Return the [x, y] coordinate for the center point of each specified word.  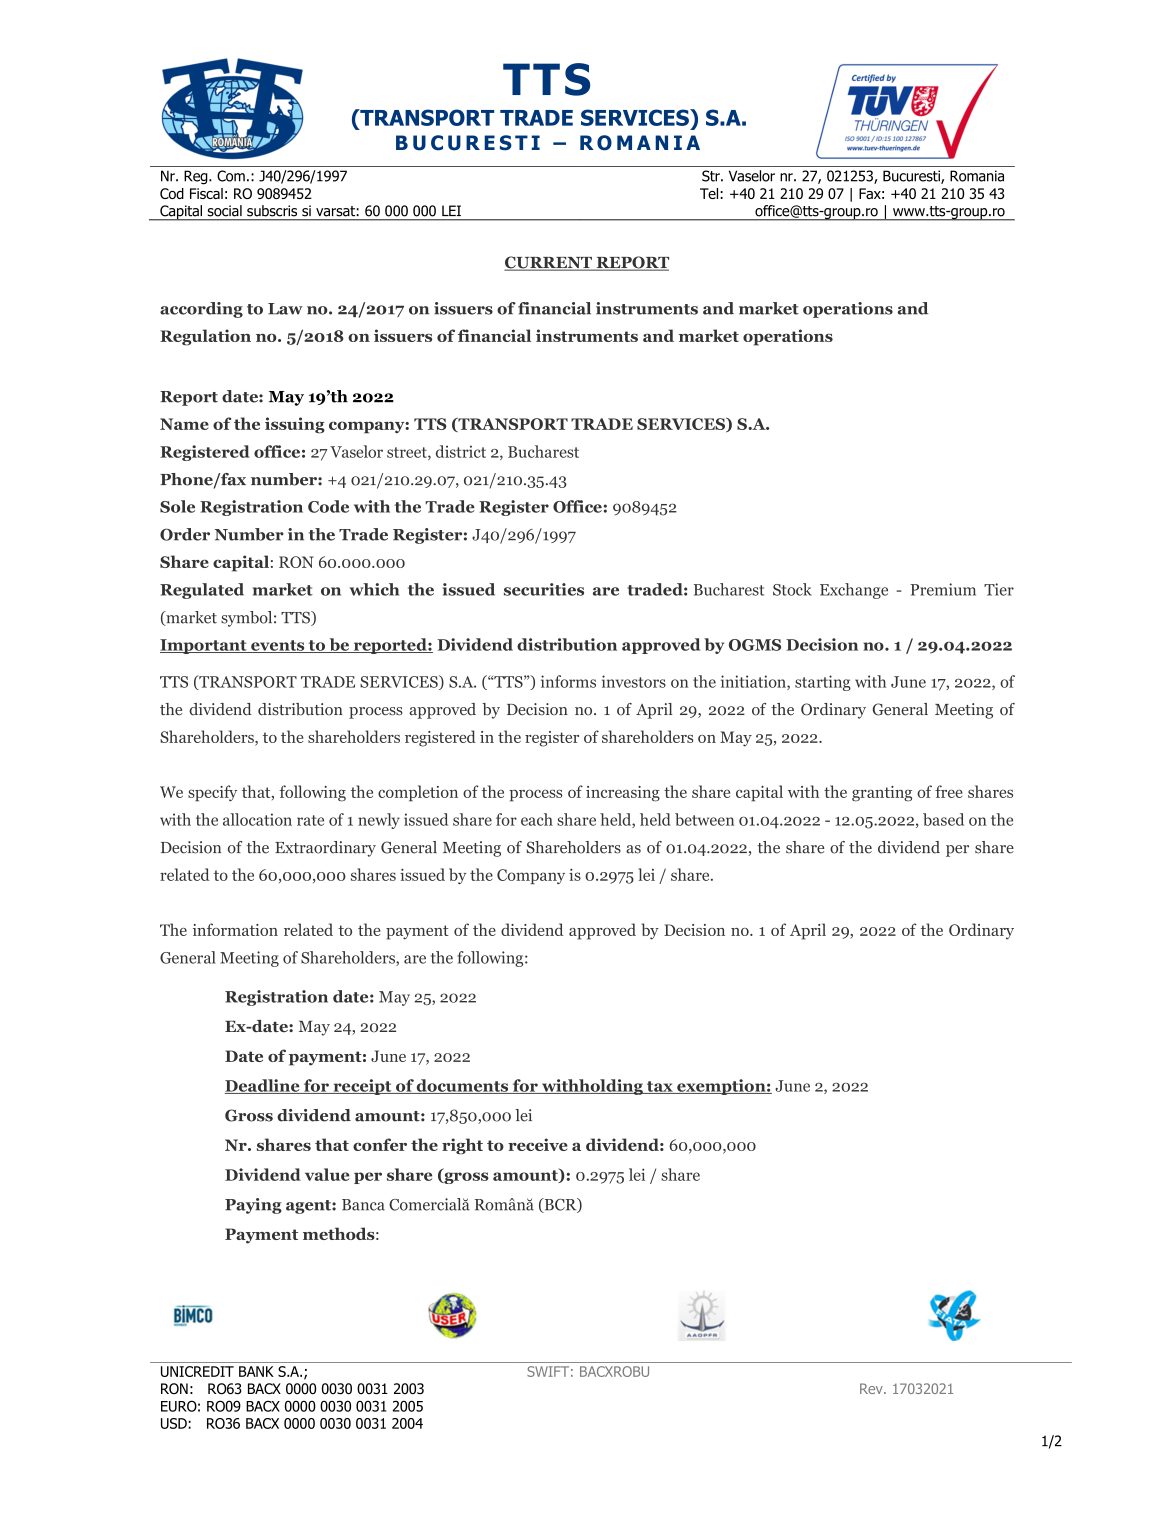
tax [659, 1087]
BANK [256, 1371]
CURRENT [549, 263]
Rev [872, 1388]
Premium [943, 589]
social [225, 210]
